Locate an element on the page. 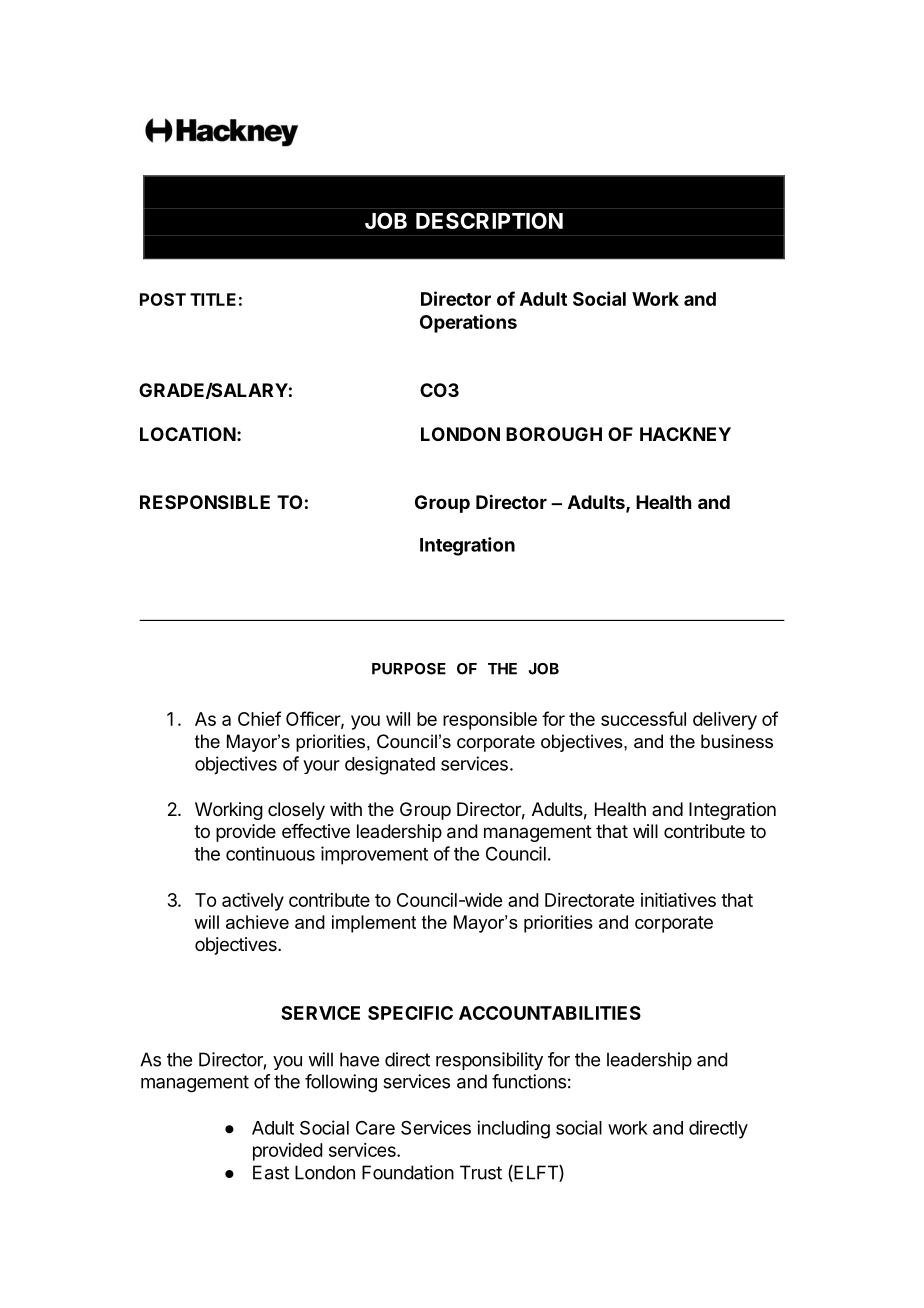  Operations is located at coordinates (468, 323).
